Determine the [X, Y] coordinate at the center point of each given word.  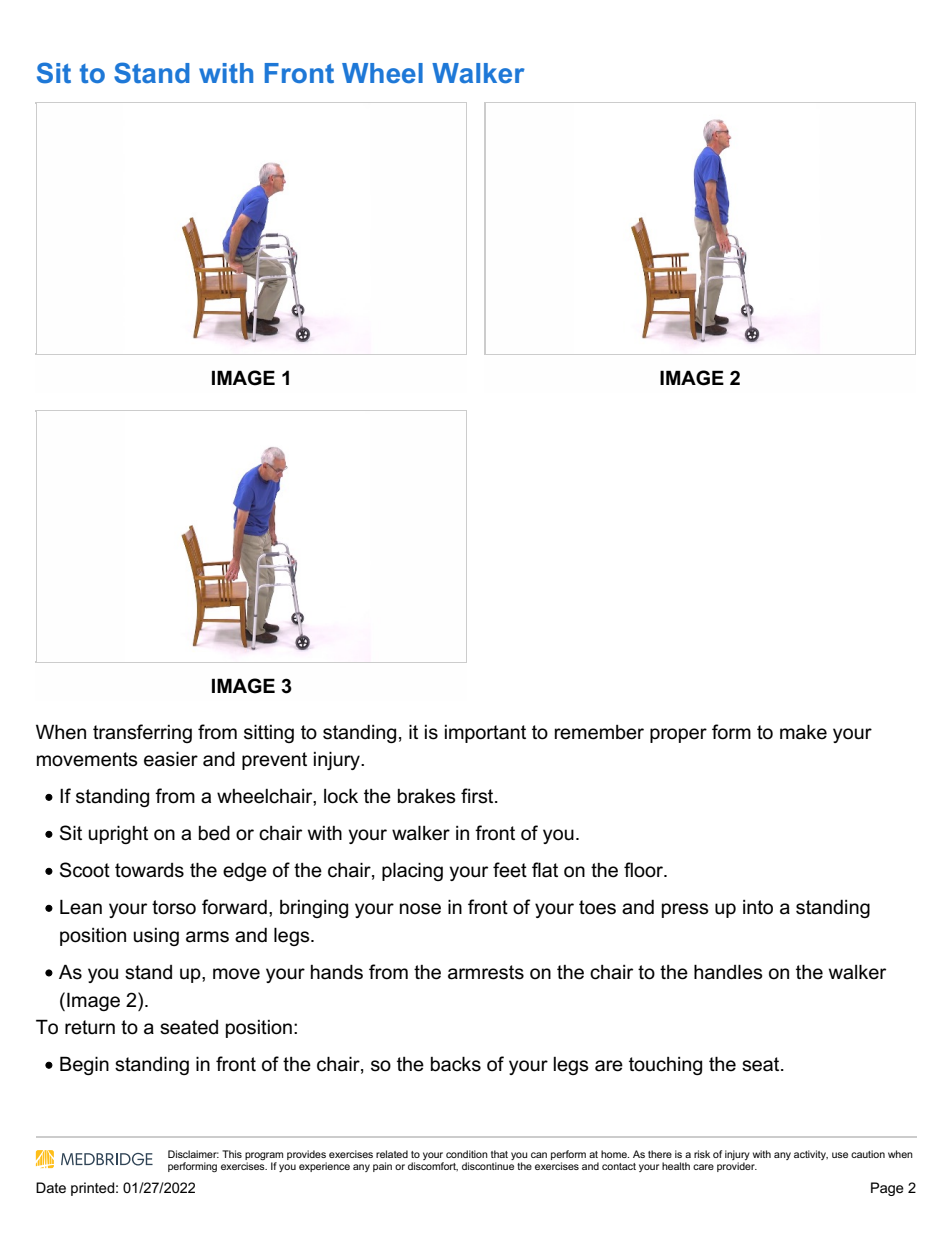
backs [456, 1064]
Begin [84, 1065]
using [156, 937]
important [485, 734]
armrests [486, 972]
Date [51, 1187]
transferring [142, 733]
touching [665, 1066]
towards [149, 870]
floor [645, 870]
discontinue [488, 1166]
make [803, 732]
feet [510, 870]
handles [728, 972]
